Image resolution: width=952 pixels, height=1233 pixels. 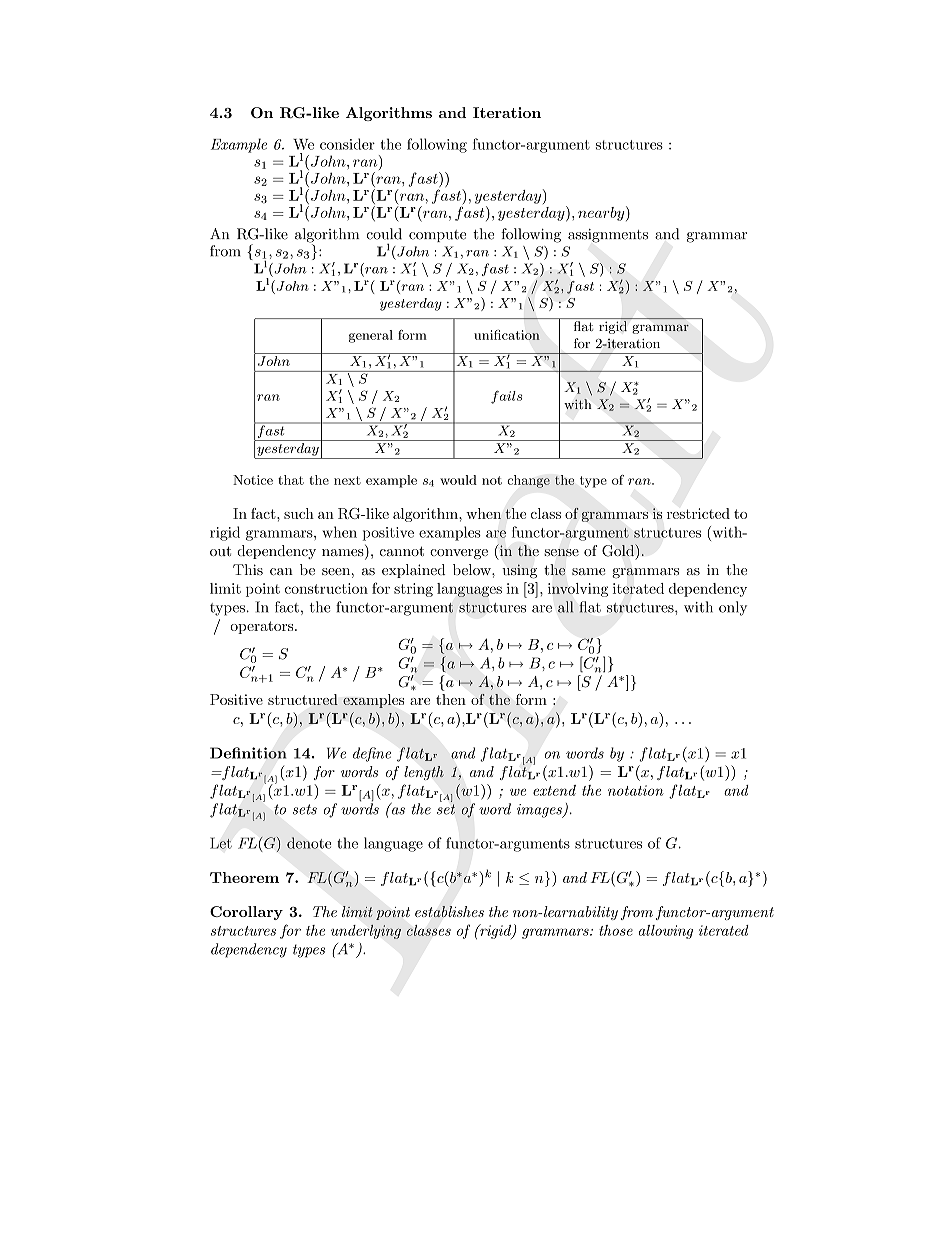 I want to click on would, so click(x=458, y=480).
